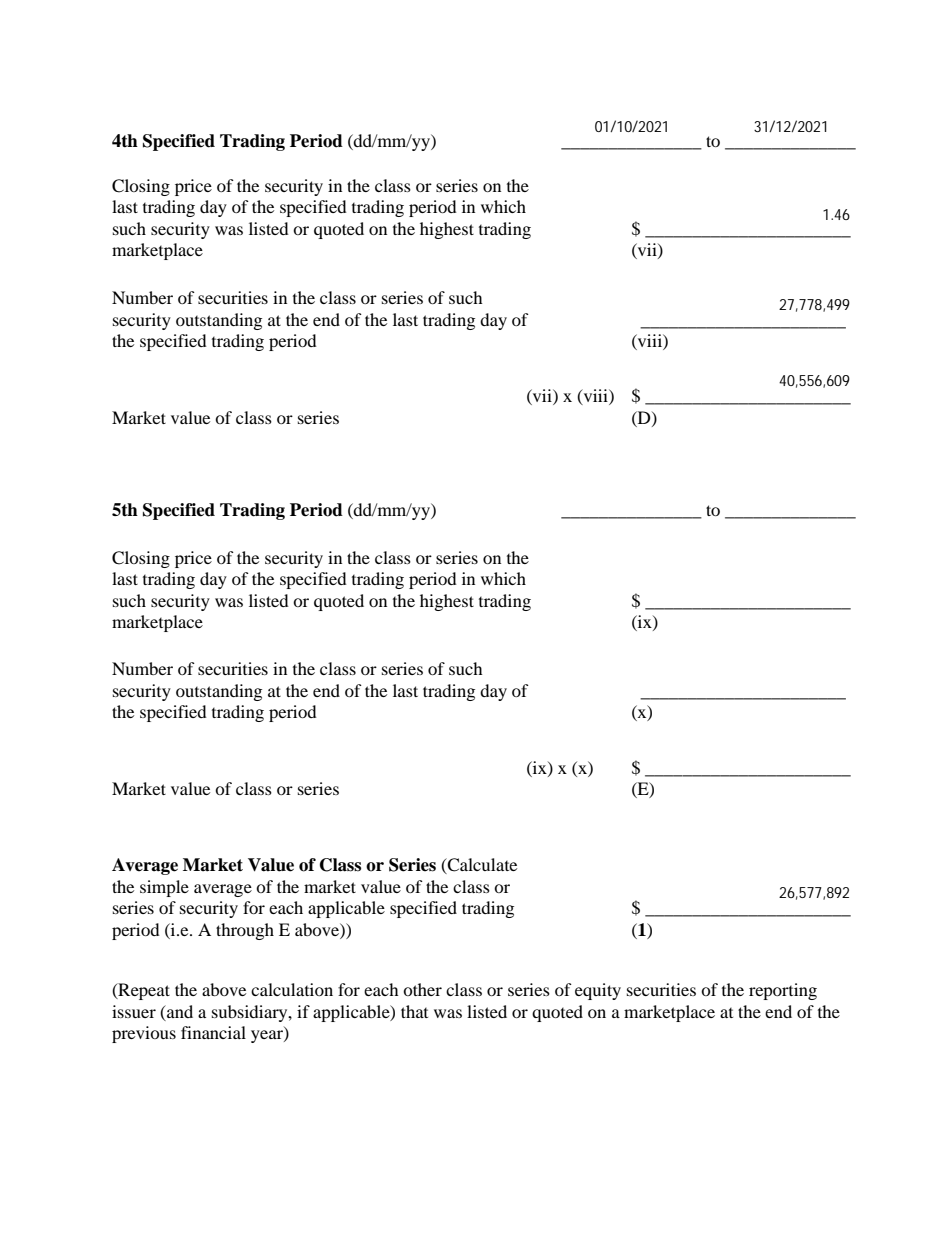 Image resolution: width=952 pixels, height=1233 pixels. I want to click on issuer, so click(134, 1011).
